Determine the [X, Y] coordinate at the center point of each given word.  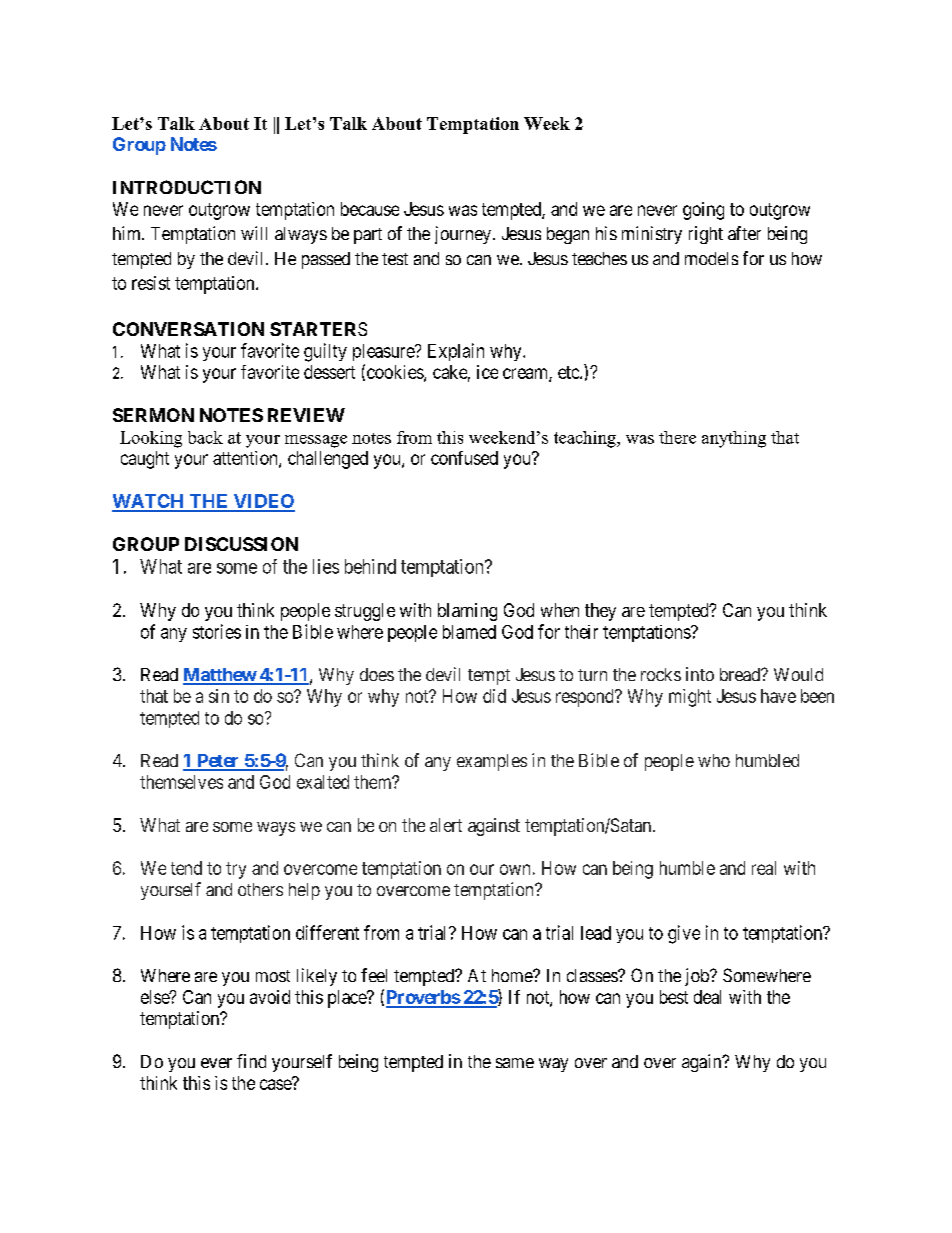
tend [186, 868]
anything [734, 439]
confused [464, 458]
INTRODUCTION [187, 187]
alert [446, 825]
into [700, 674]
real [764, 868]
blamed [469, 632]
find [251, 1061]
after [744, 233]
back [205, 437]
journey [463, 235]
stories [217, 631]
